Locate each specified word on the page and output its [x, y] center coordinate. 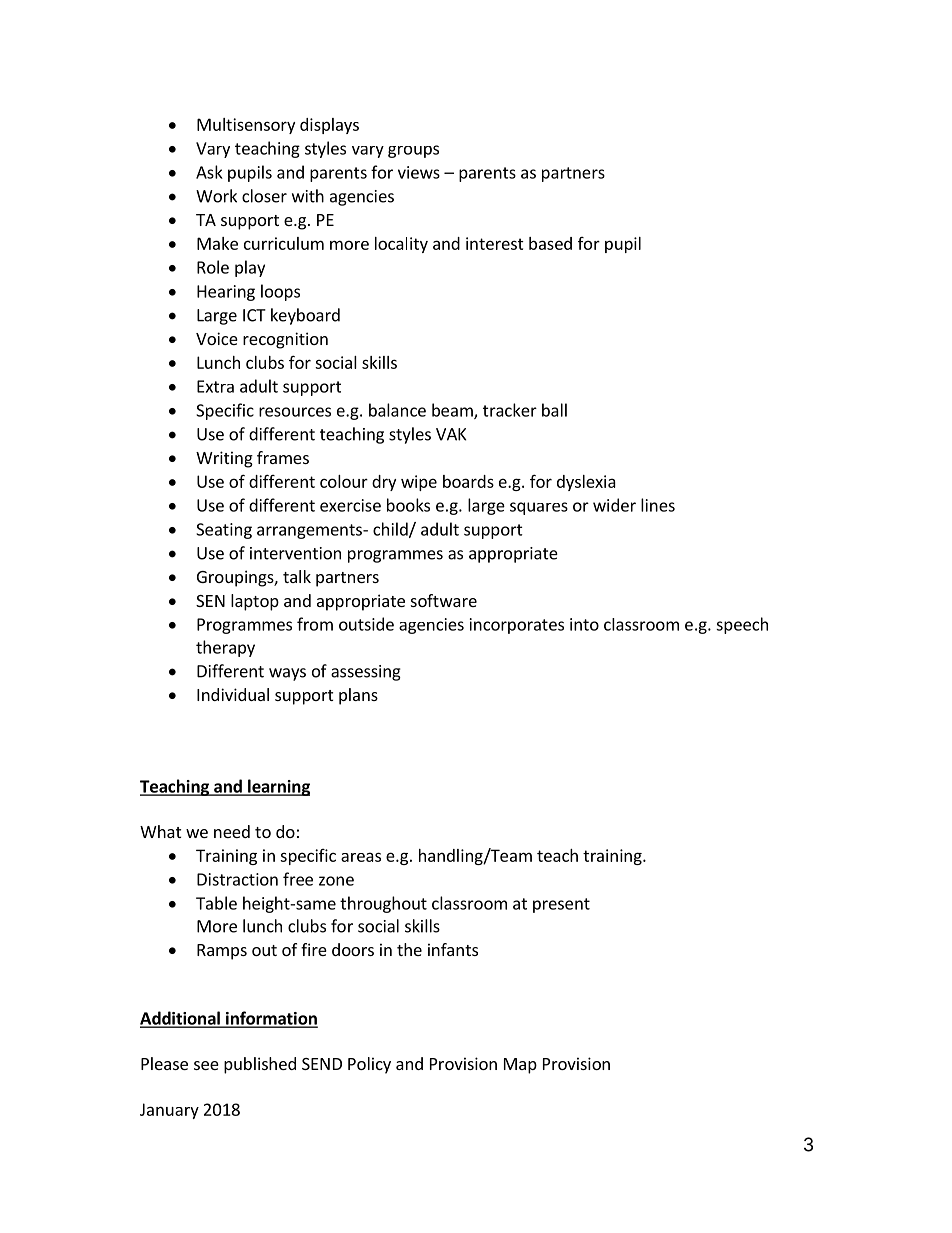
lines [658, 505]
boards [468, 481]
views [419, 172]
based [550, 243]
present [561, 905]
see [206, 1065]
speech [742, 625]
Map [520, 1066]
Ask [209, 172]
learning [278, 787]
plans [358, 696]
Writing [224, 459]
